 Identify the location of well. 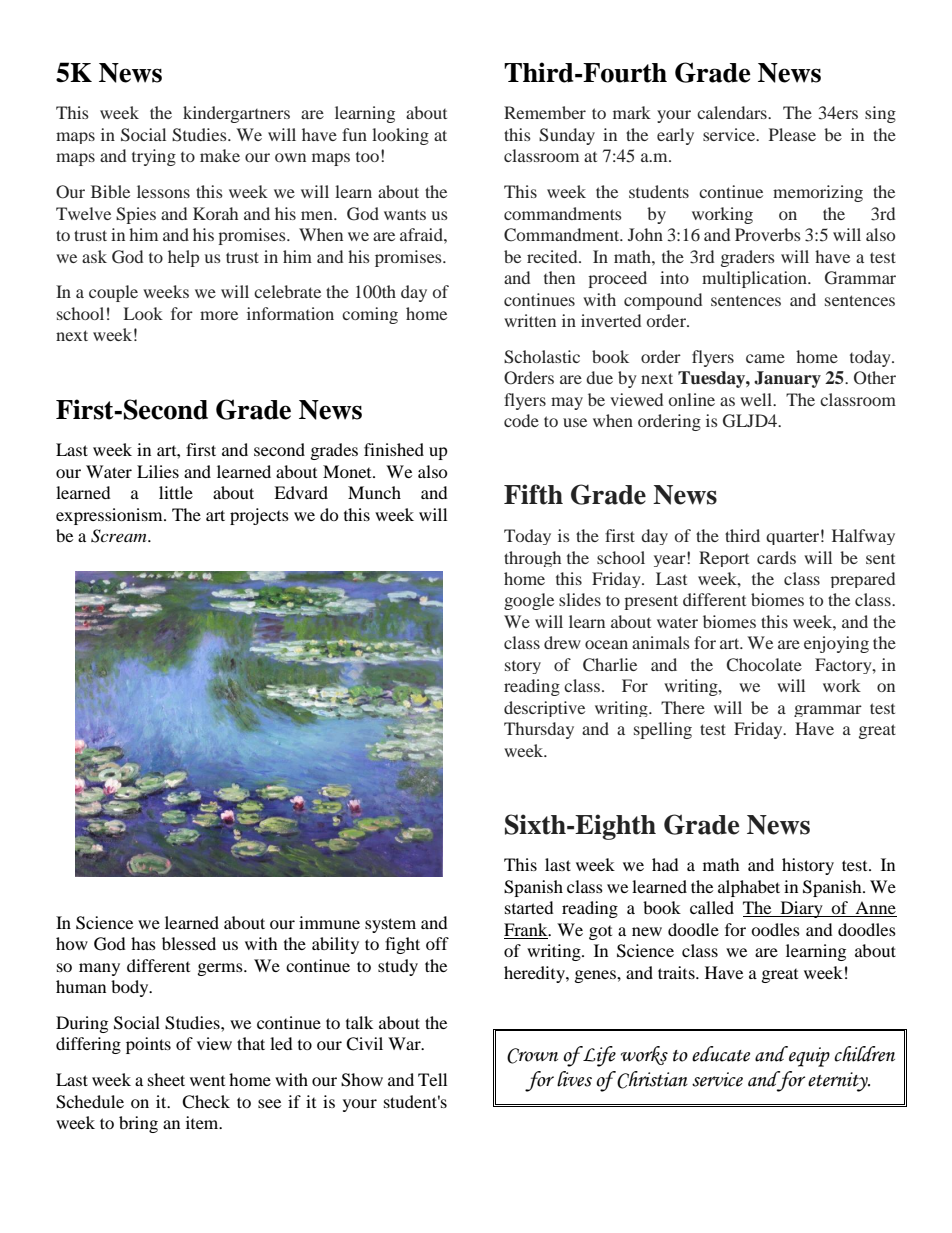
(757, 399).
